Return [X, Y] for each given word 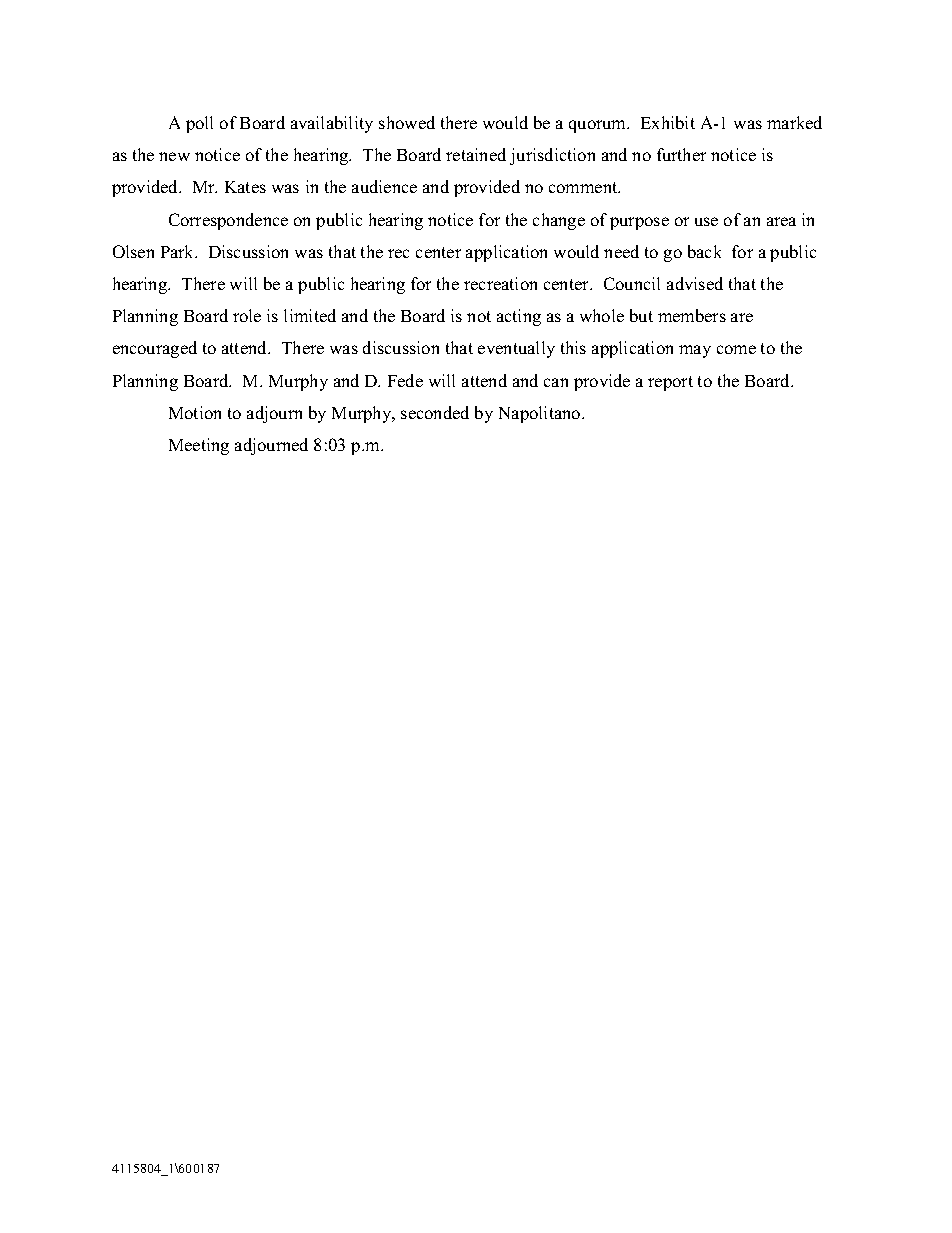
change [559, 221]
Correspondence [228, 221]
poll [199, 124]
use [706, 221]
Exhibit [668, 122]
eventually [516, 349]
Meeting [199, 446]
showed [407, 122]
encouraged [155, 349]
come [736, 349]
